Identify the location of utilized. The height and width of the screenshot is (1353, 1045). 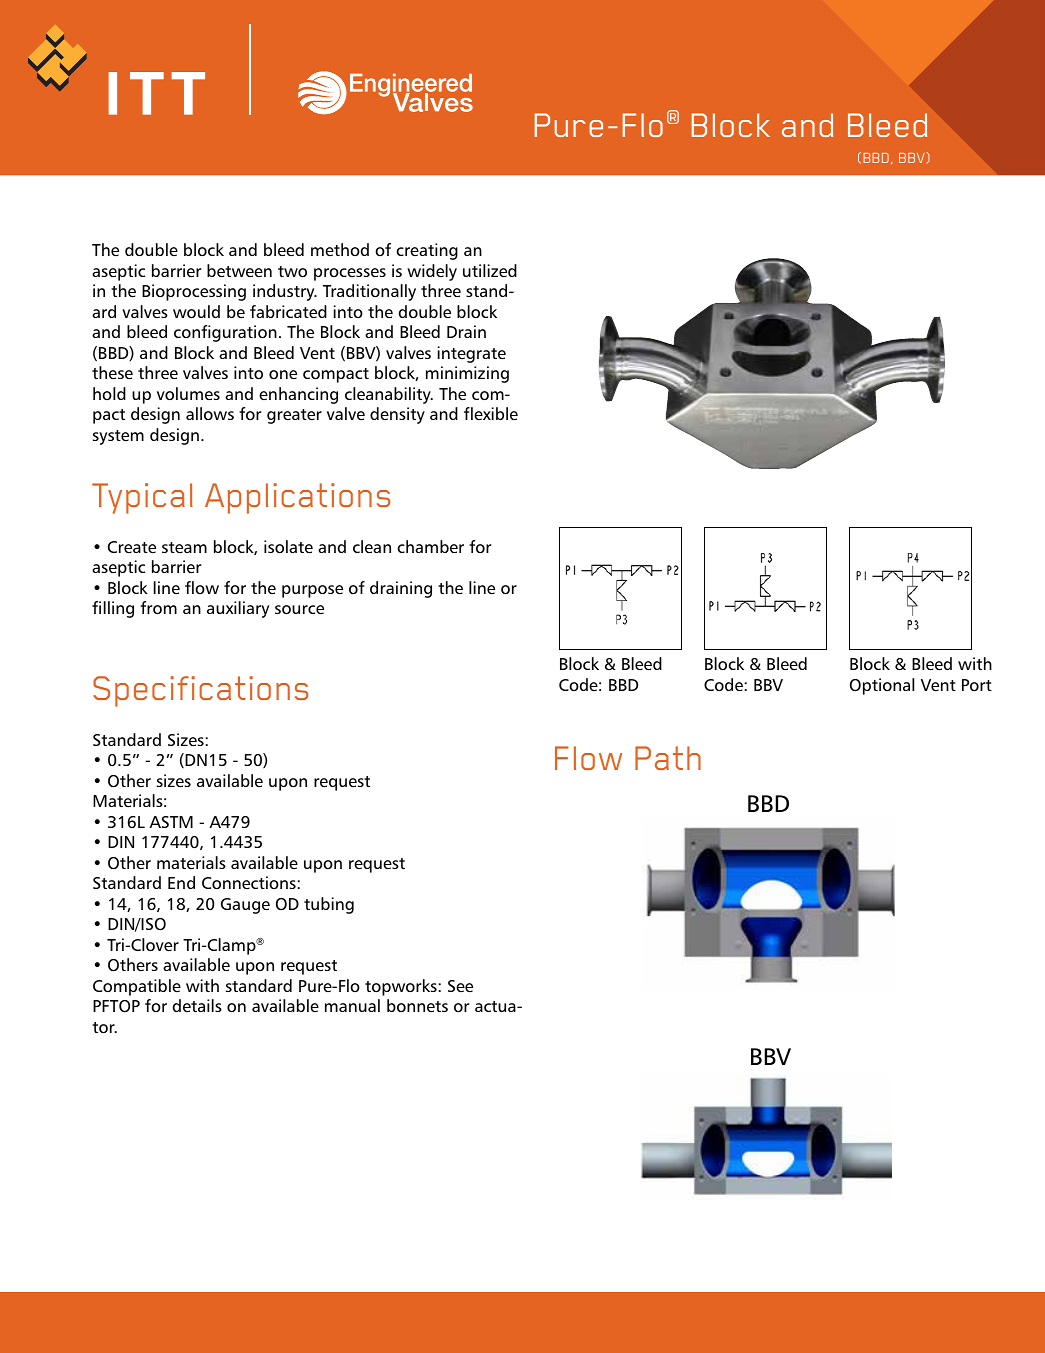
(490, 270).
